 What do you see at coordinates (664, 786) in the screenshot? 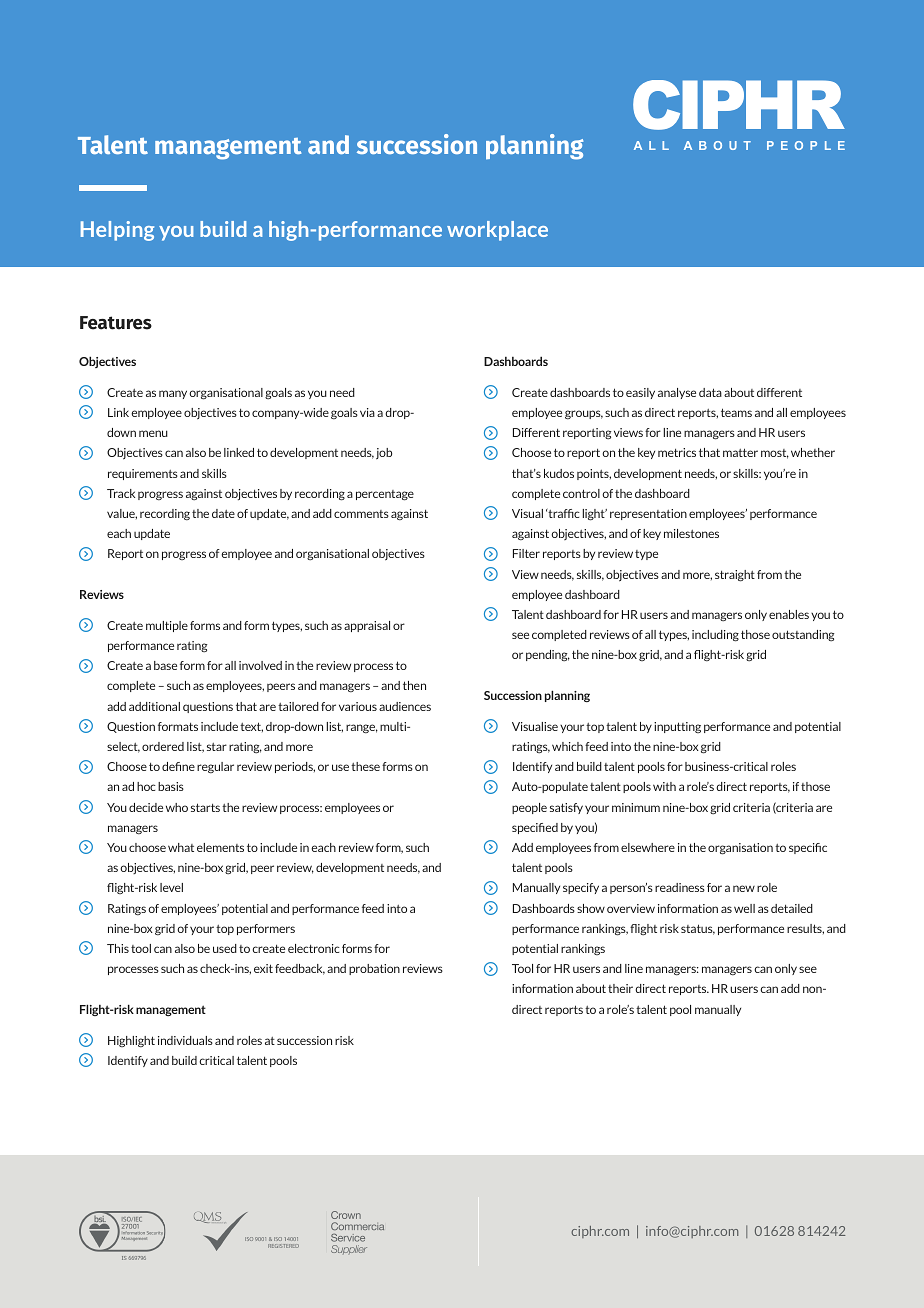
I see `with` at bounding box center [664, 786].
